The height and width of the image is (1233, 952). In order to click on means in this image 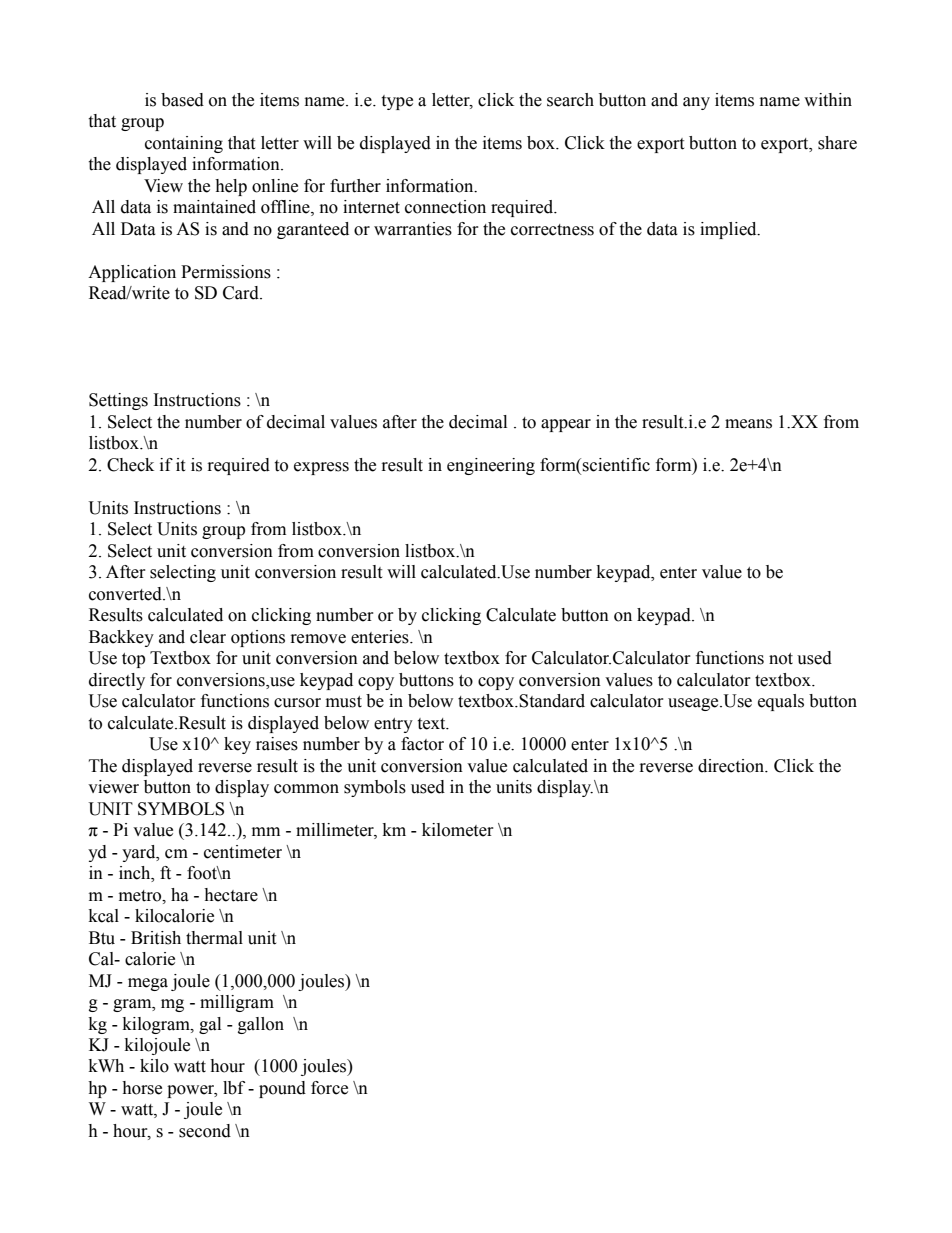, I will do `click(748, 424)`.
